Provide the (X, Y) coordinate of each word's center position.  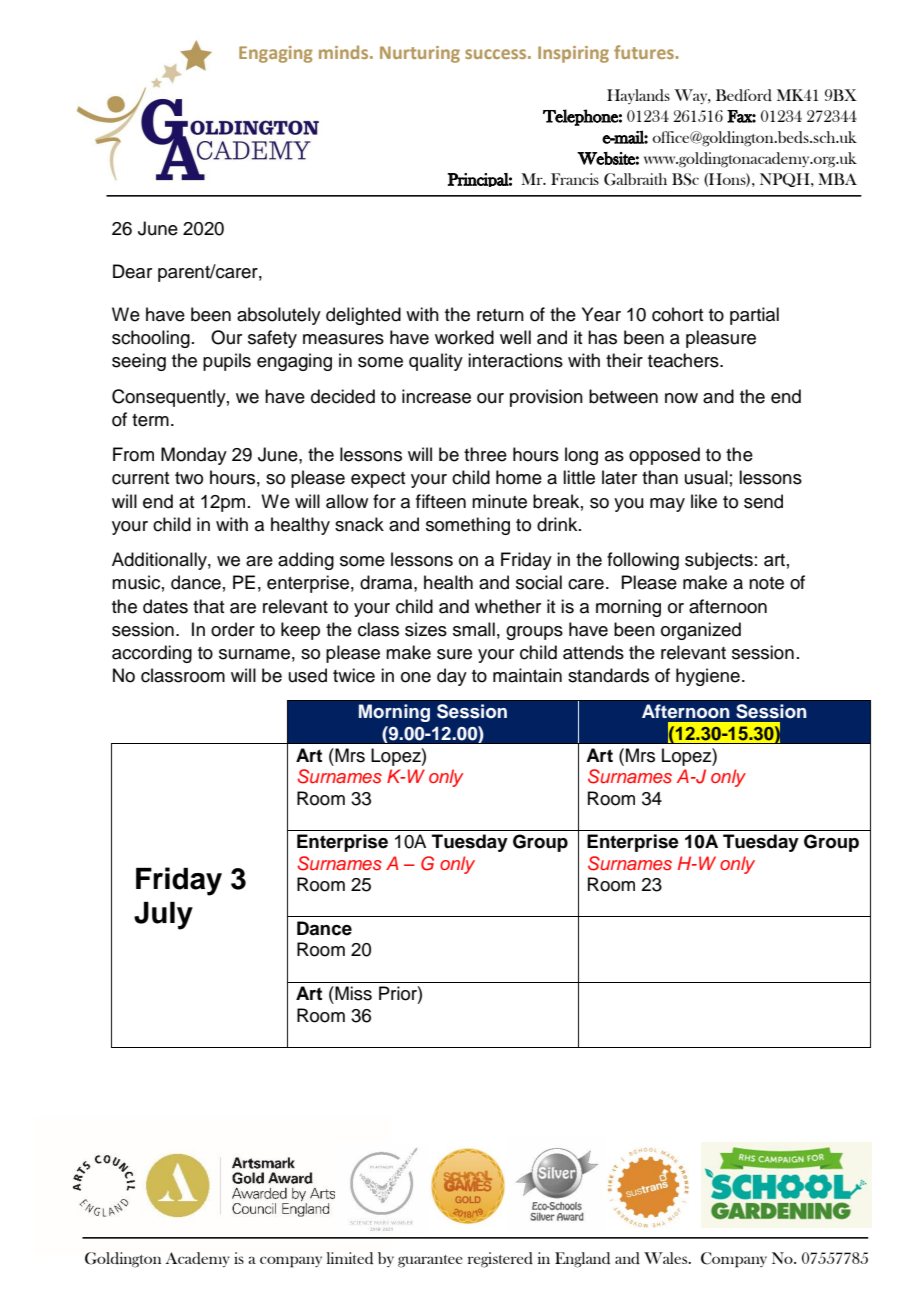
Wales (667, 1258)
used (308, 675)
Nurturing (420, 54)
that (208, 606)
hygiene (708, 677)
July (163, 916)
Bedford (744, 95)
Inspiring (573, 54)
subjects (719, 561)
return (500, 315)
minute (499, 501)
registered (500, 1260)
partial (754, 316)
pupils (227, 362)
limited (350, 1258)
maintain (527, 675)
